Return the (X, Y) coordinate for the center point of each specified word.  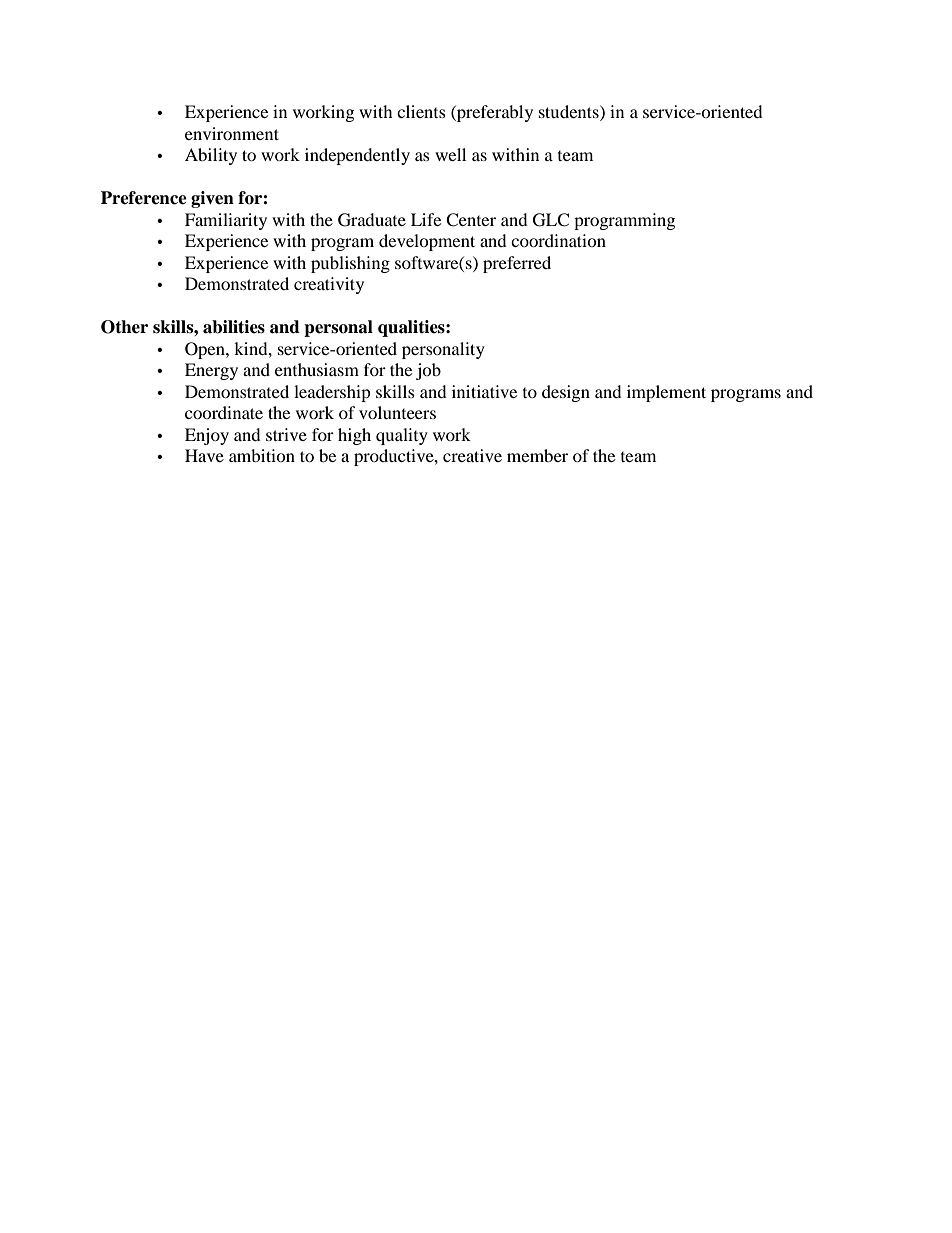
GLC (551, 220)
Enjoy (207, 436)
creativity (329, 285)
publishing (350, 264)
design (566, 393)
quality (402, 436)
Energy (211, 371)
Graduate (372, 220)
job (428, 371)
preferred (517, 264)
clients (421, 111)
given (212, 199)
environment (232, 133)
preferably (494, 113)
